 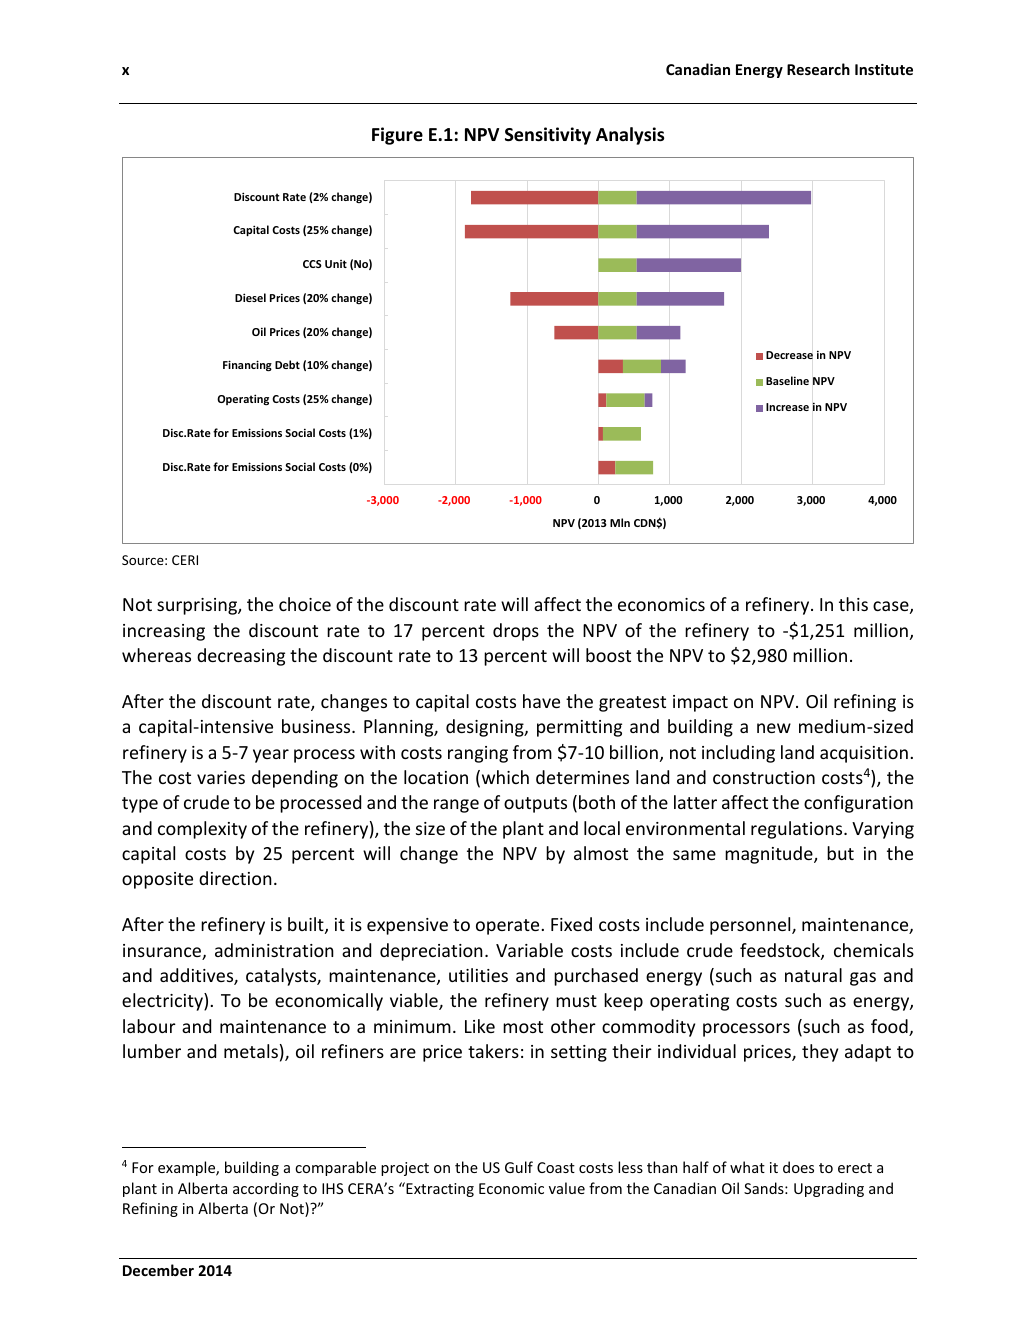 I want to click on according, so click(x=266, y=1189).
